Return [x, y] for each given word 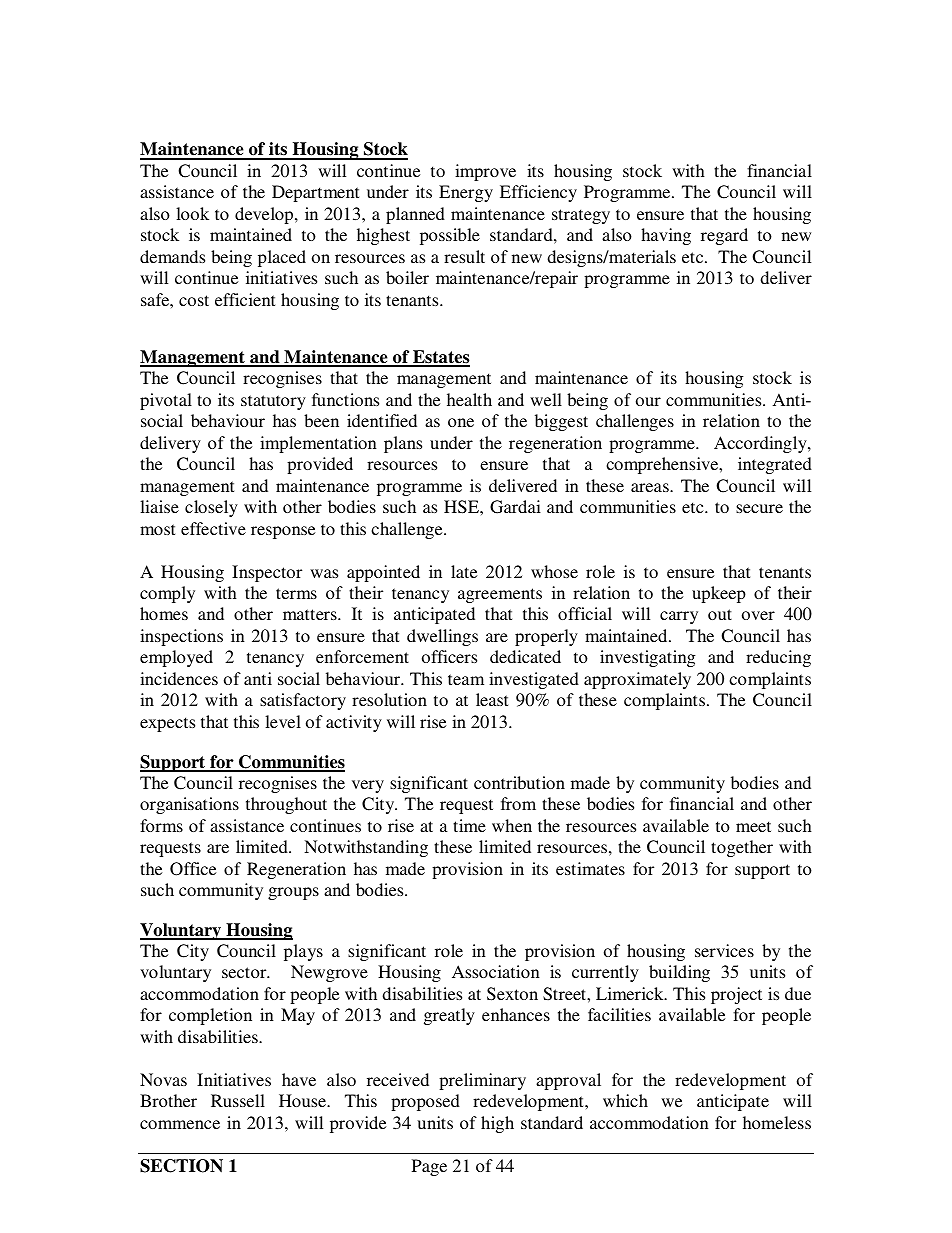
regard [724, 236]
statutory [273, 402]
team [466, 679]
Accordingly [761, 444]
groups [293, 893]
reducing [778, 658]
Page [429, 1167]
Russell [238, 1100]
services [724, 950]
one [461, 422]
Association [496, 971]
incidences [179, 678]
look [192, 213]
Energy [466, 193]
